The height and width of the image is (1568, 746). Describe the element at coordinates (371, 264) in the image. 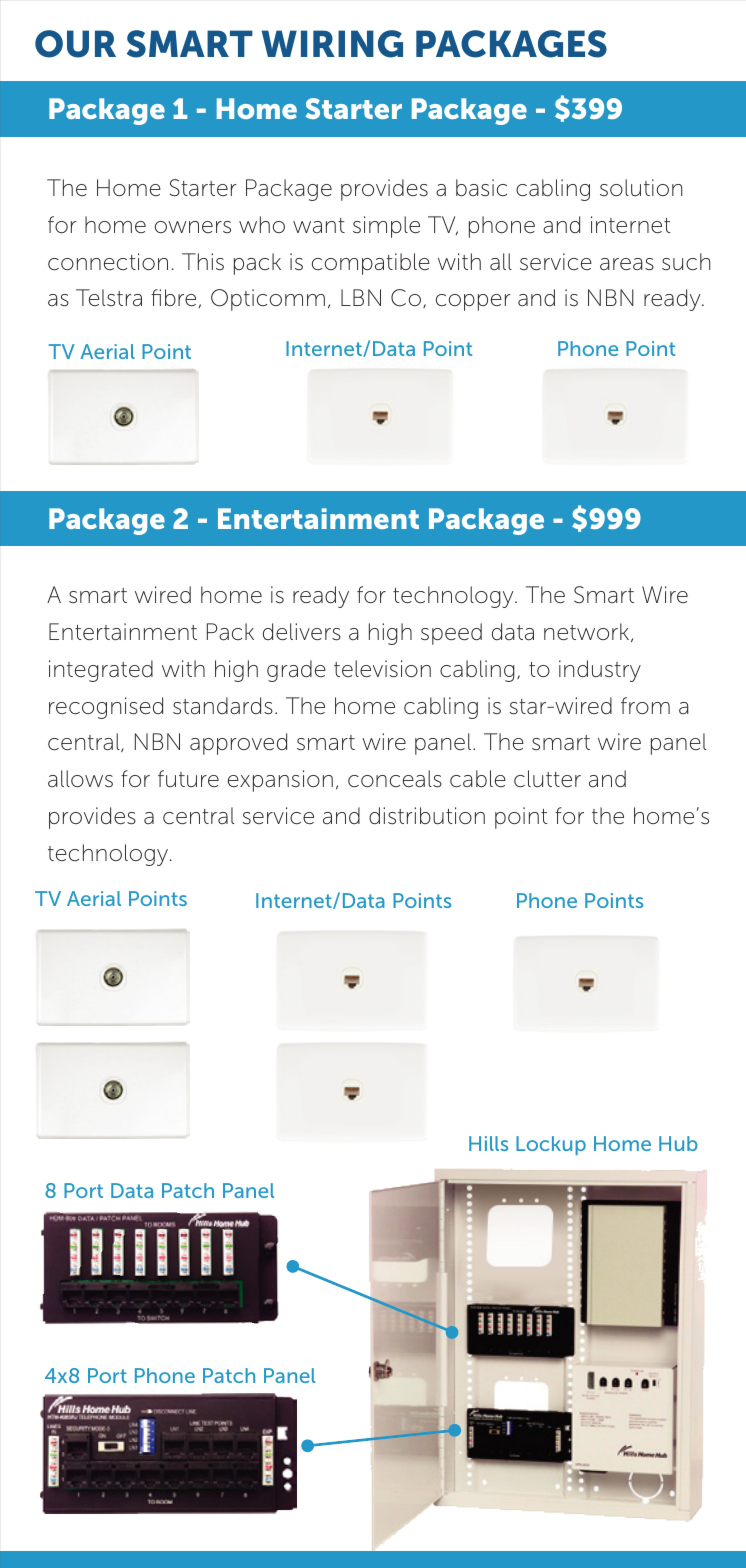

I see `compatible` at that location.
